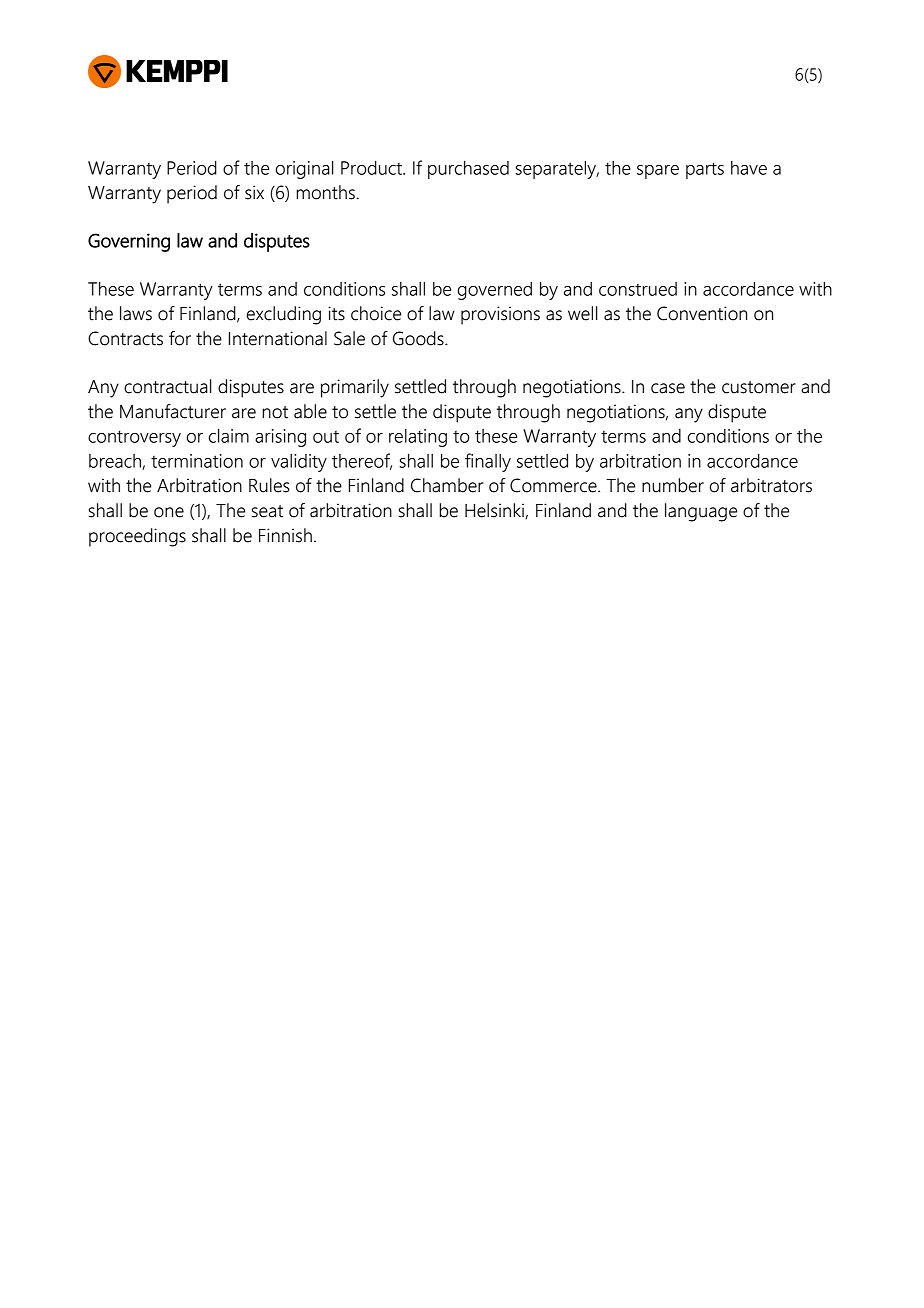 The height and width of the document is (1308, 924). I want to click on Chamber, so click(447, 485).
